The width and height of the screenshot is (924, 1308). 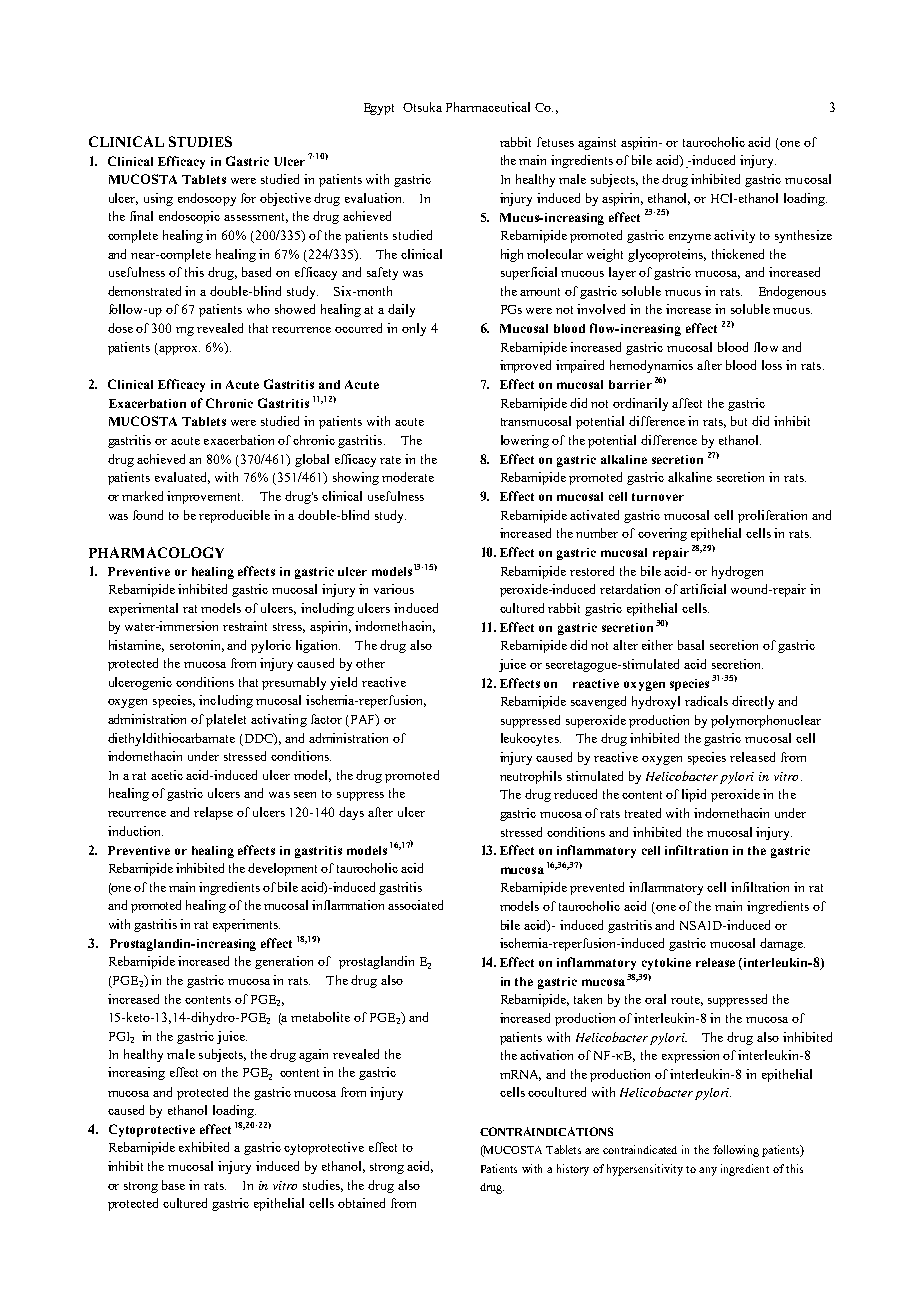 I want to click on experiments, so click(x=246, y=925).
